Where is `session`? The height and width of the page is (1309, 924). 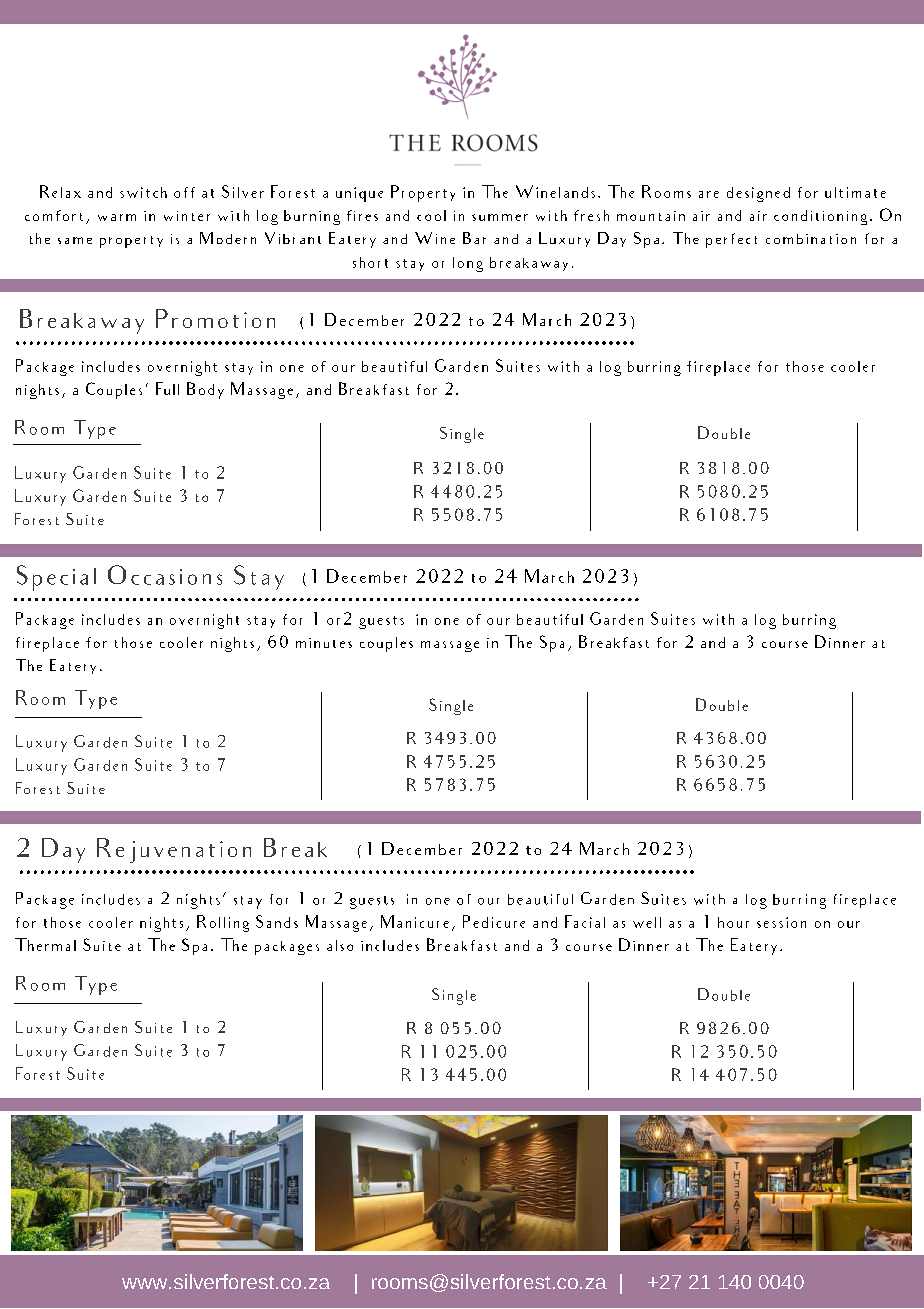 session is located at coordinates (781, 922).
